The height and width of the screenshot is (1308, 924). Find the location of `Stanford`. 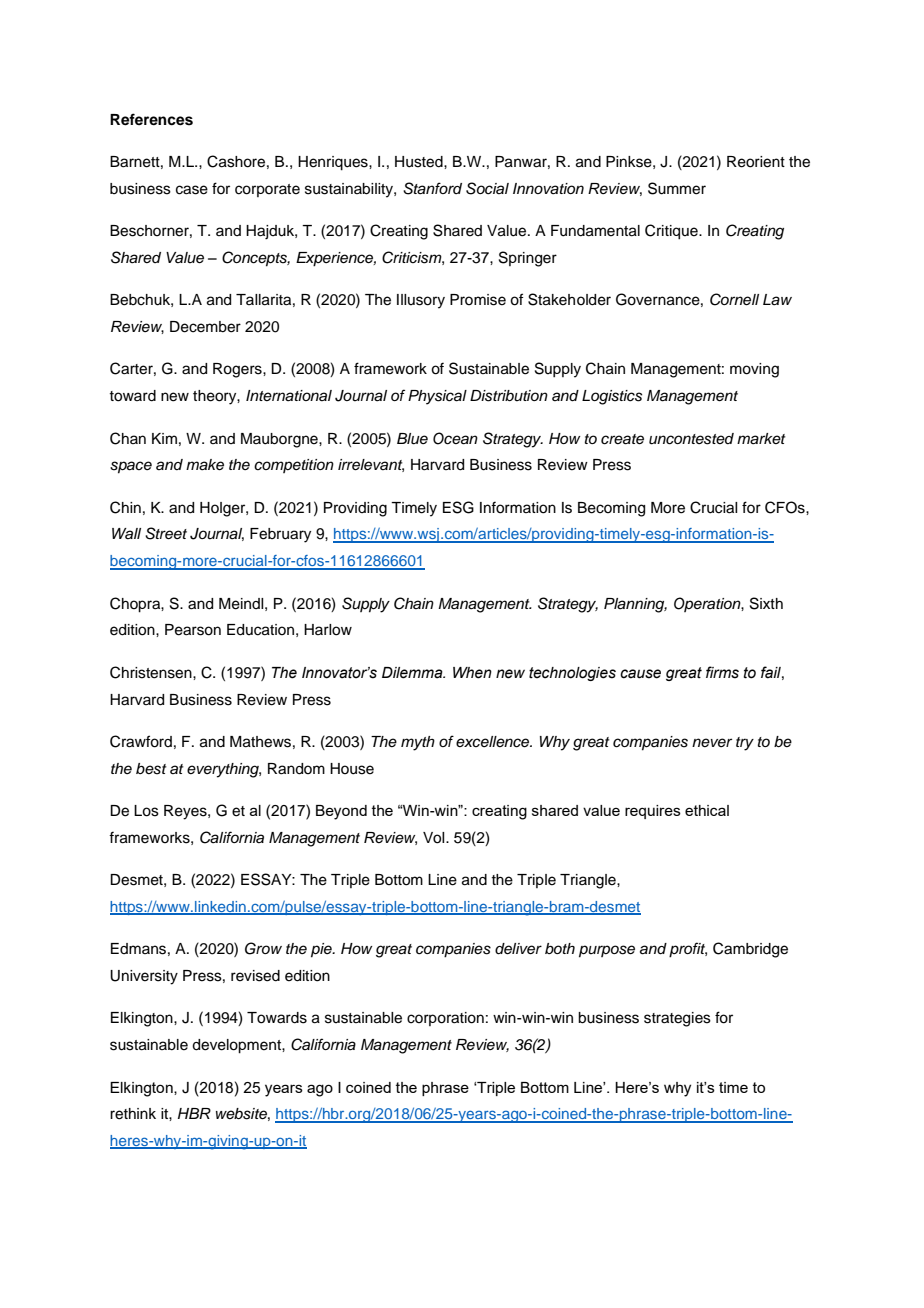

Stanford is located at coordinates (432, 188).
